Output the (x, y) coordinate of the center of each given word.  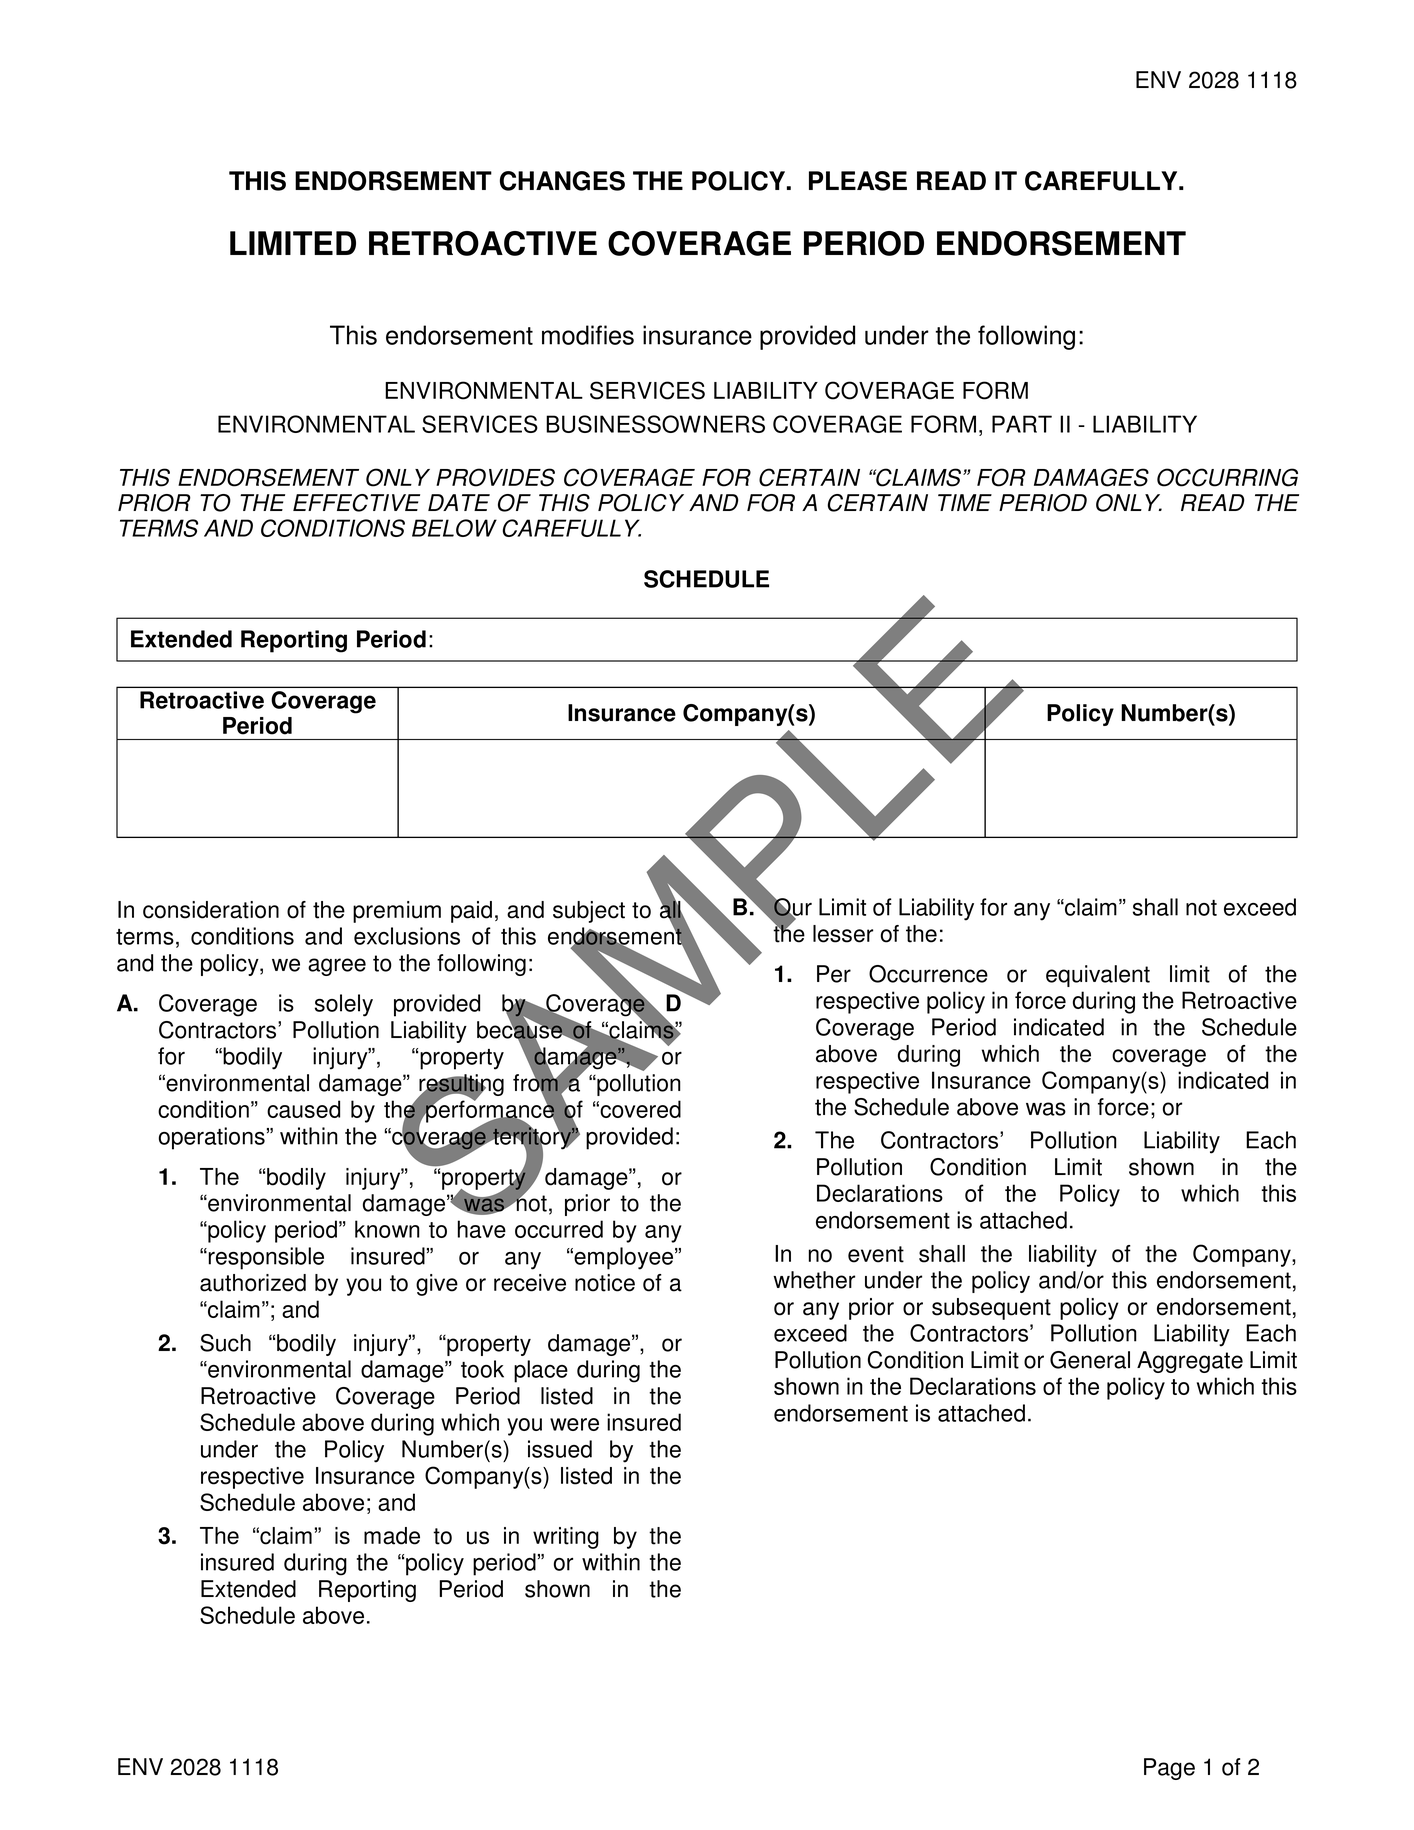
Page (1169, 1769)
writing (566, 1538)
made (392, 1536)
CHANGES (562, 181)
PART (1022, 424)
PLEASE (858, 181)
